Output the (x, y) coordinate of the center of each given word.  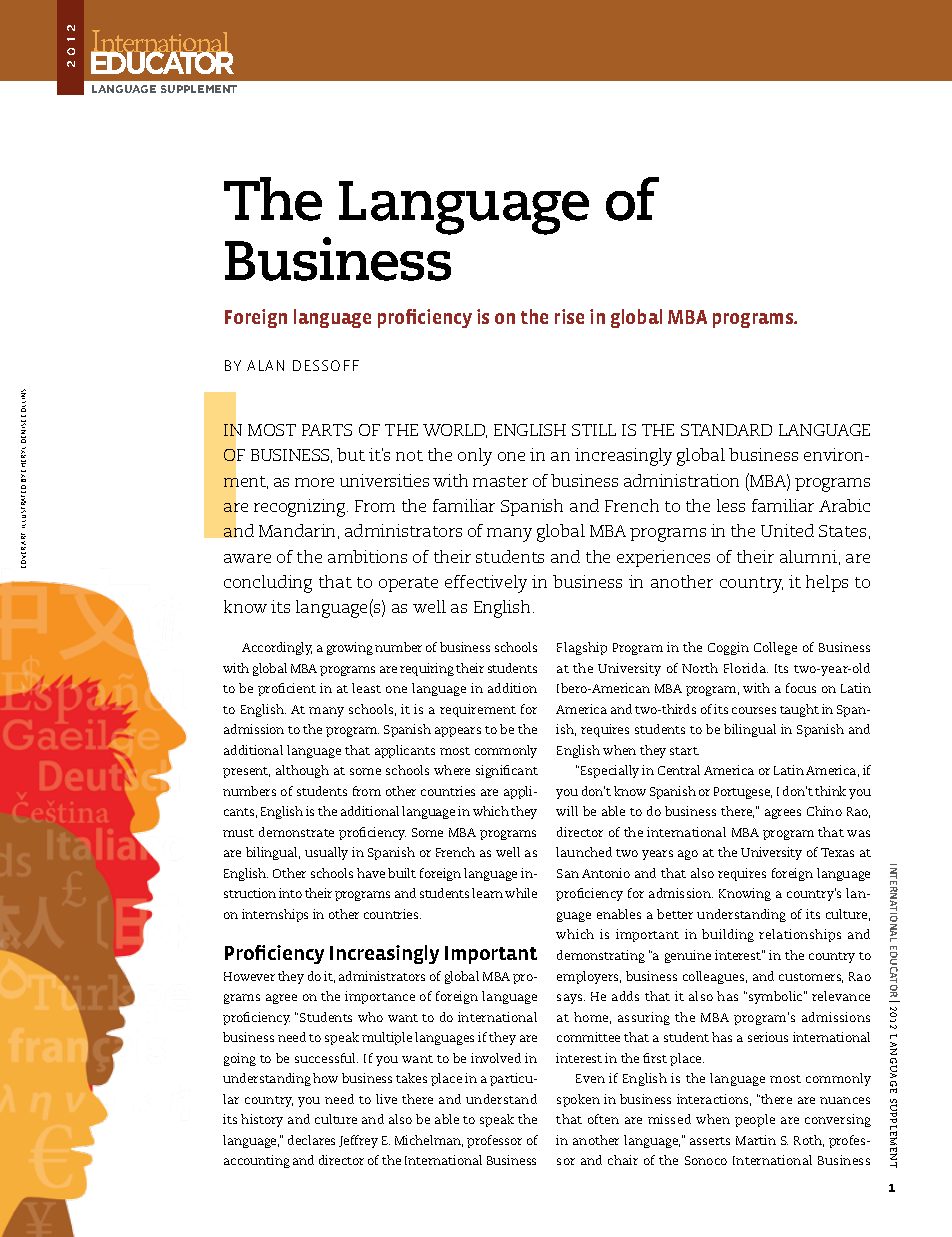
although (302, 771)
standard (726, 430)
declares (311, 1140)
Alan (265, 365)
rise (569, 316)
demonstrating (601, 956)
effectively (486, 584)
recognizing (301, 508)
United (787, 530)
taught (799, 710)
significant (507, 771)
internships (275, 915)
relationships (800, 935)
